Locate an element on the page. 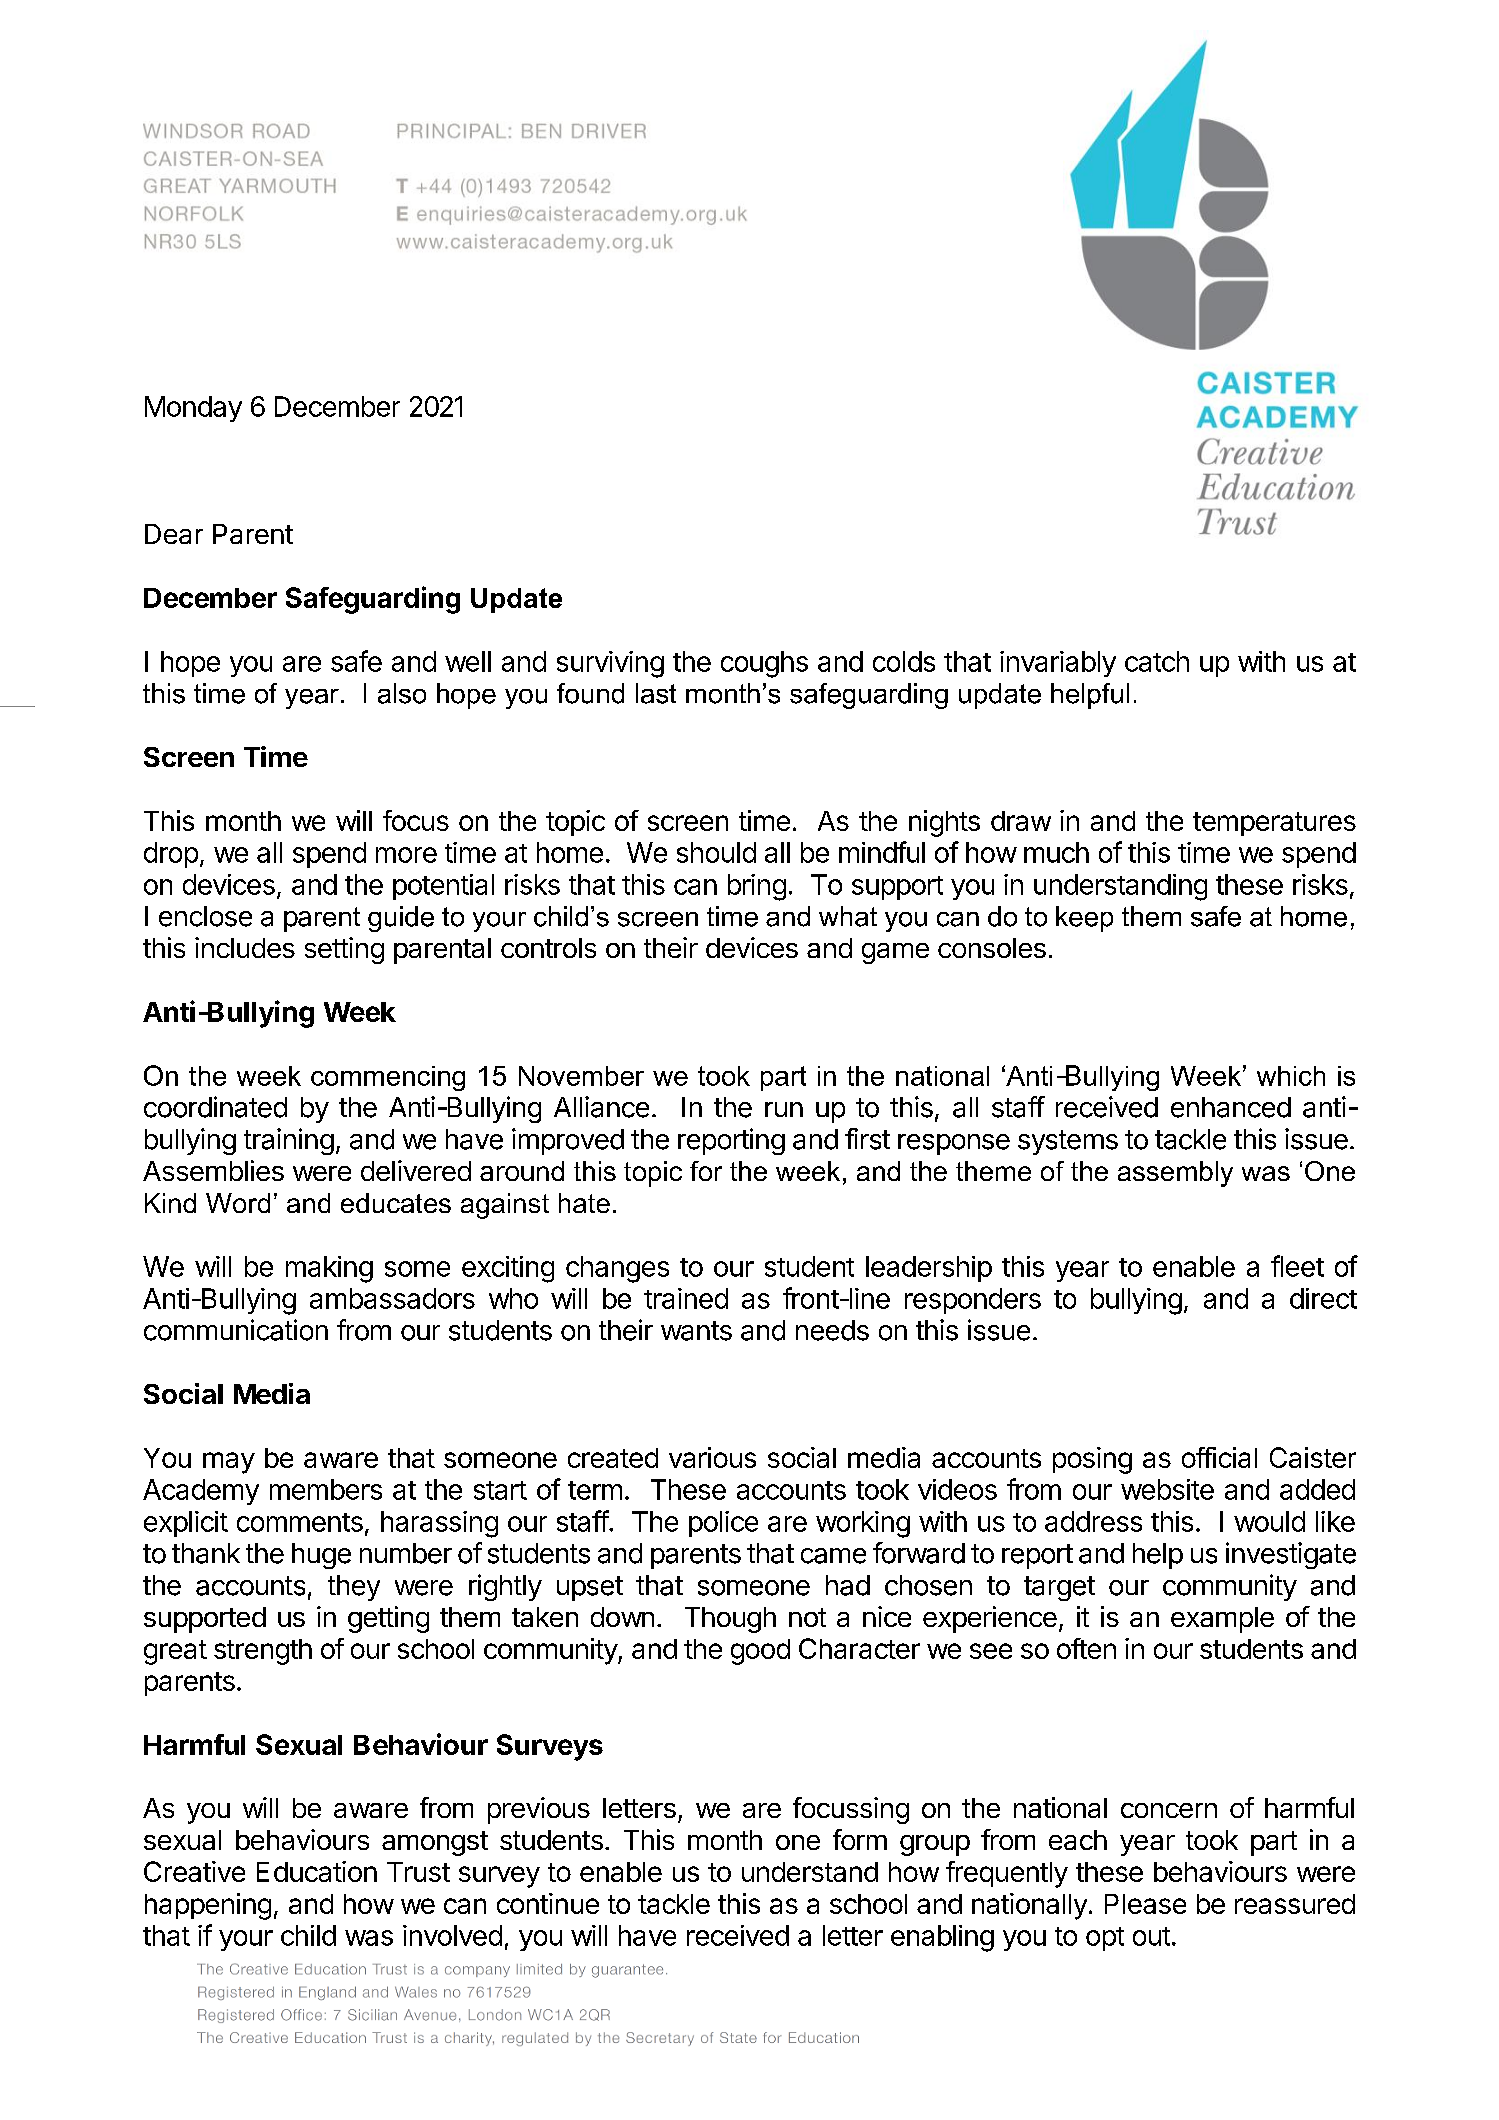 This page has width=1499, height=2120. Monday is located at coordinates (193, 409).
